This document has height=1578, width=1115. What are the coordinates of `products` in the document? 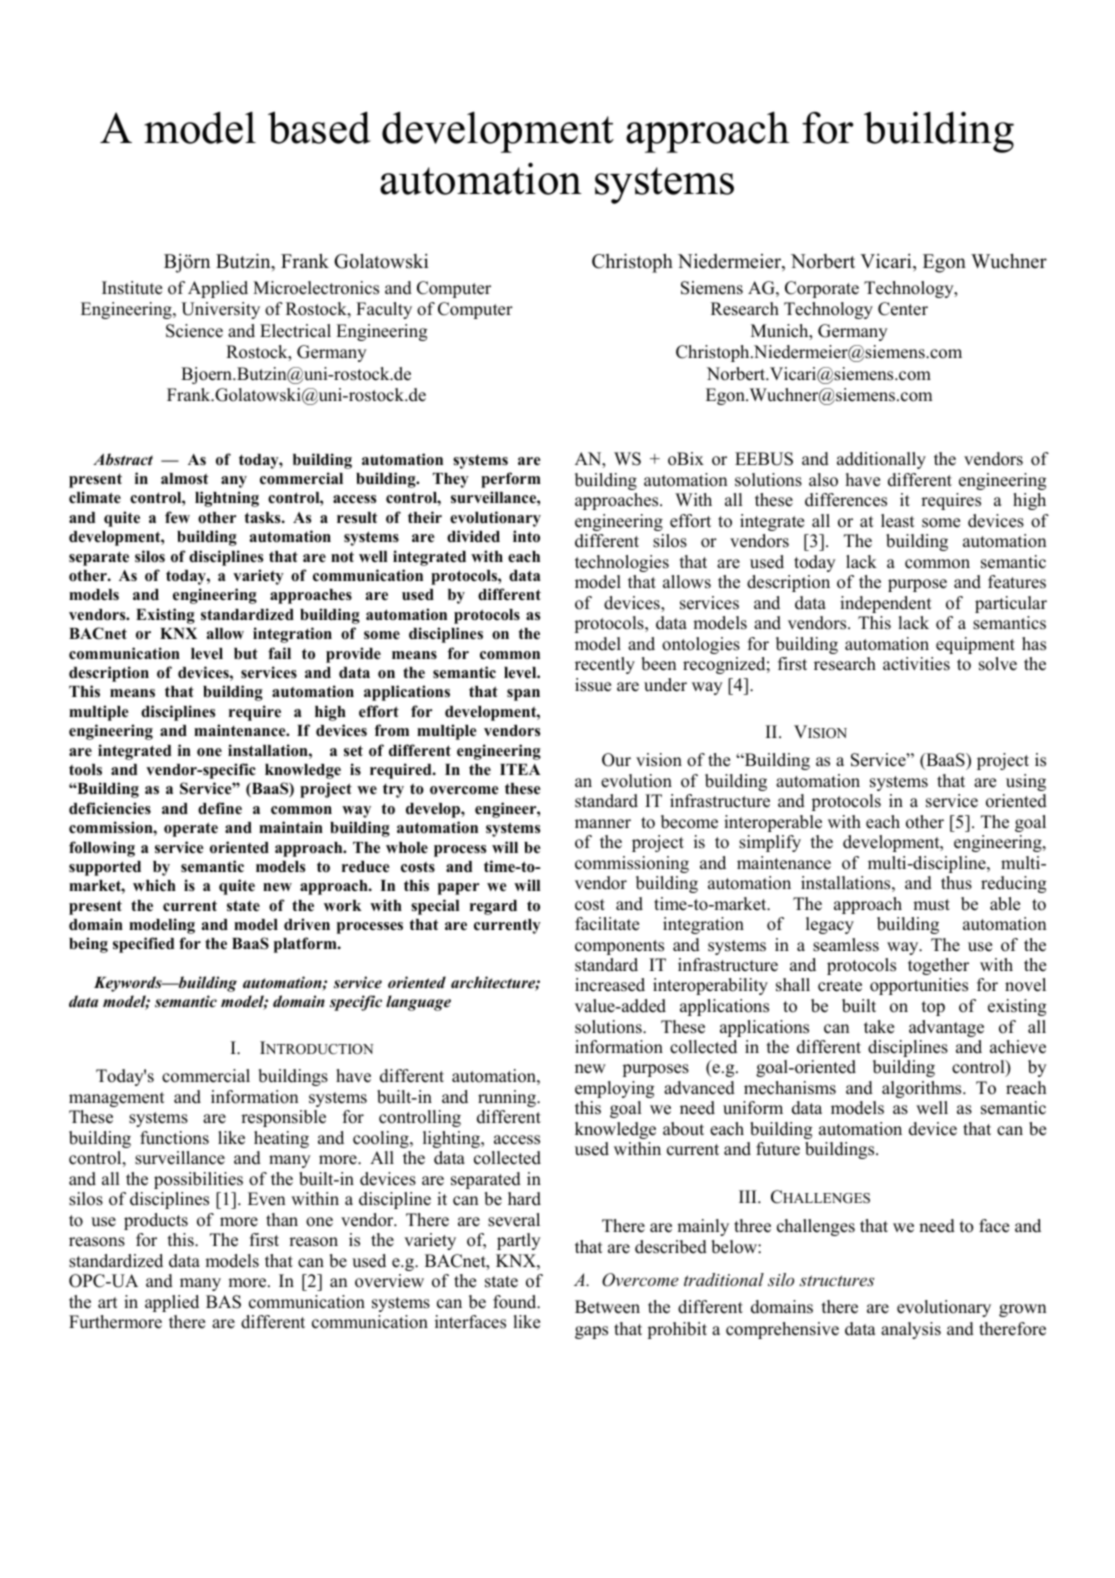 It's located at (156, 1221).
